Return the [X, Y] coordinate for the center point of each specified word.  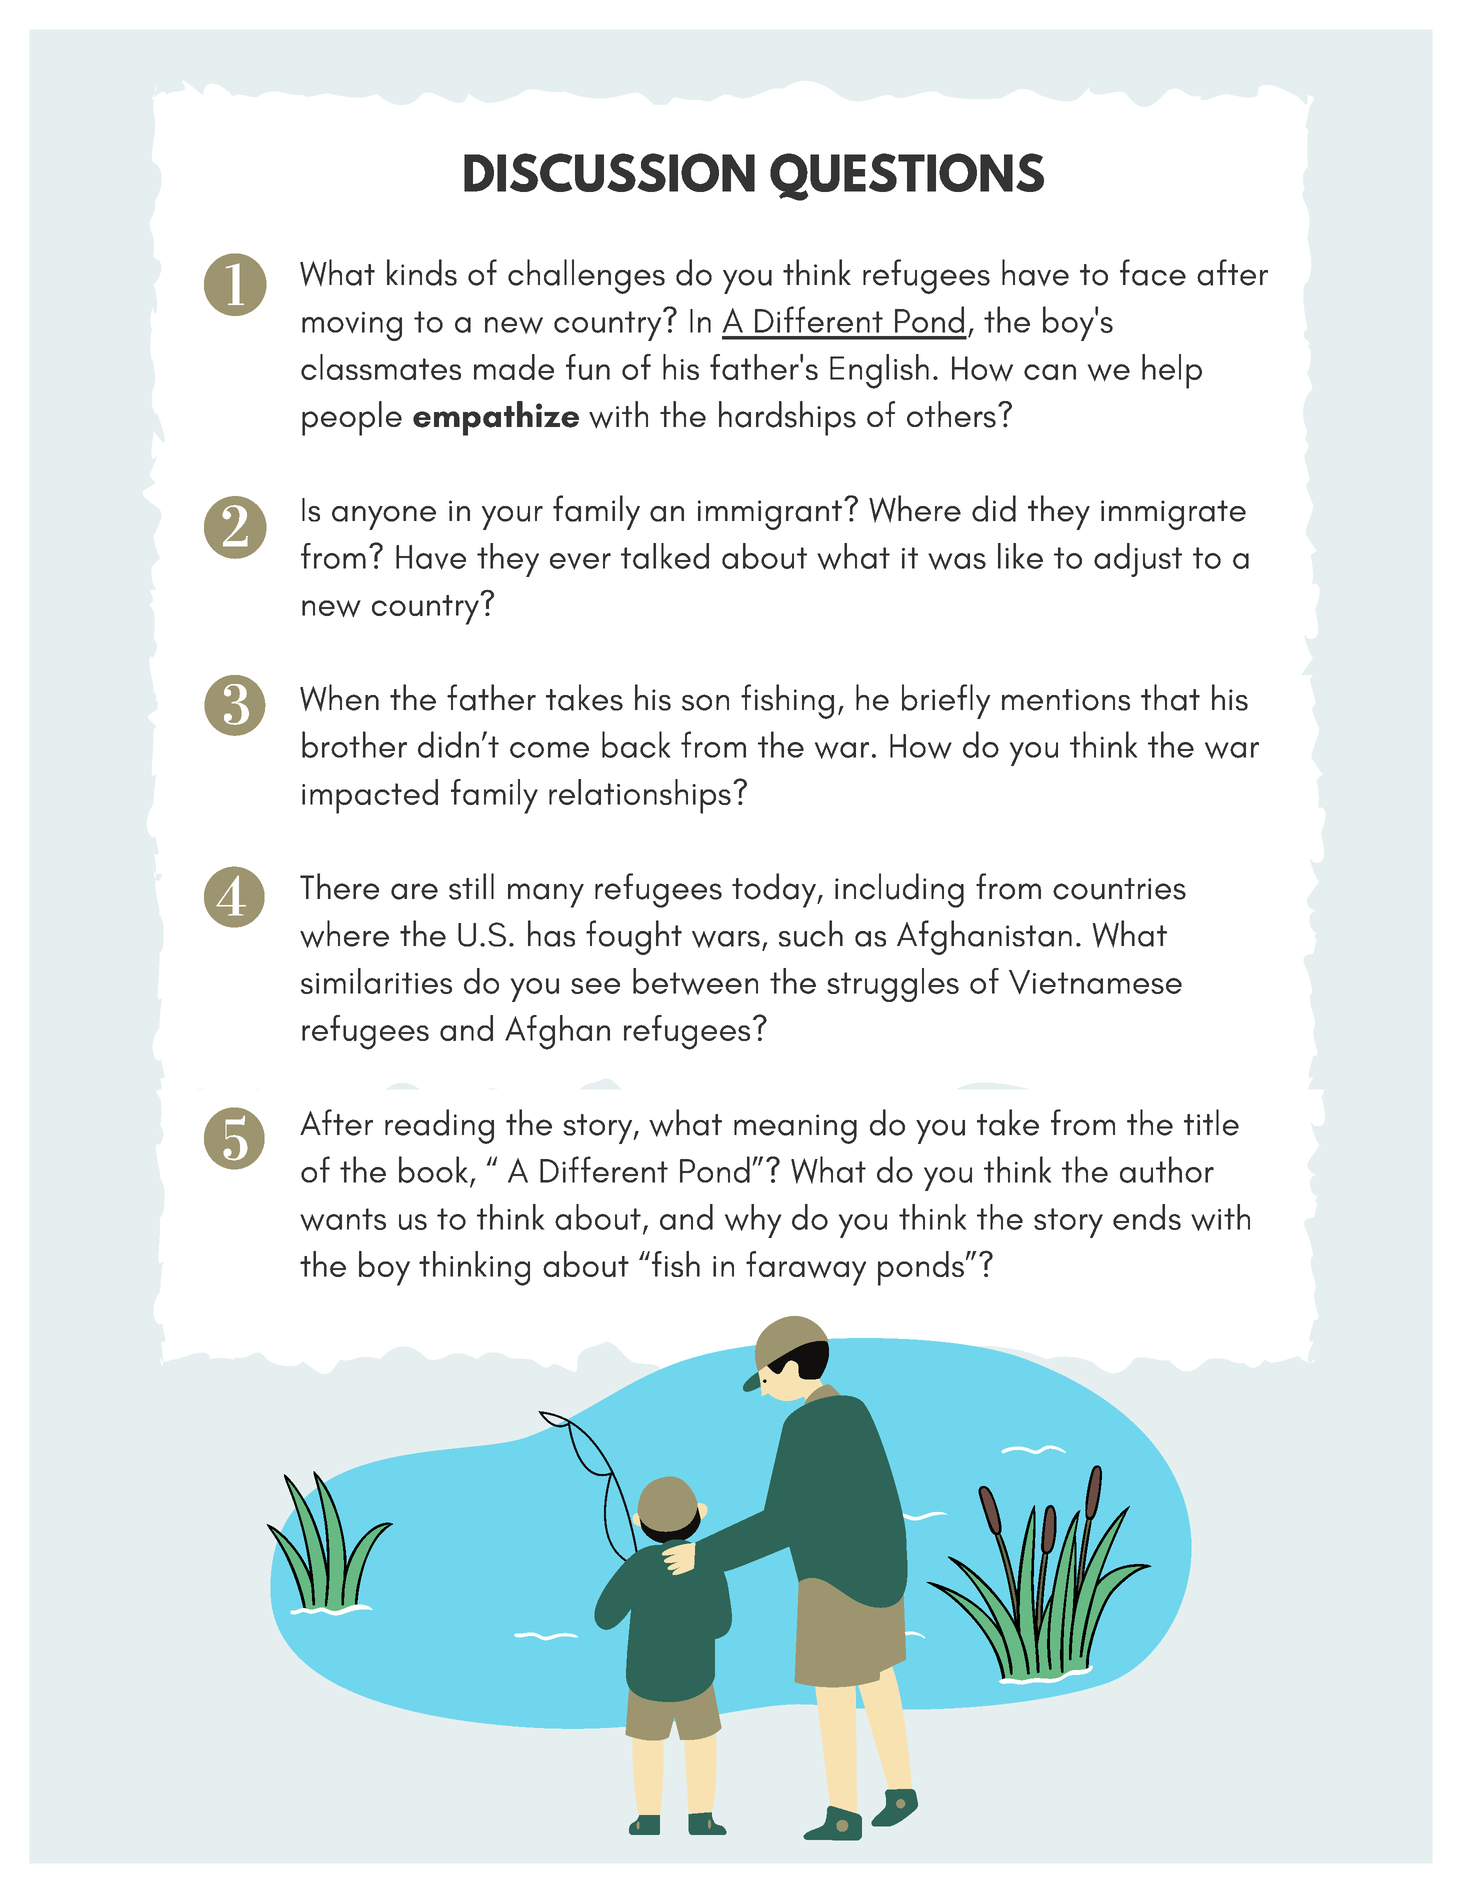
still [471, 886]
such [811, 933]
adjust [1138, 560]
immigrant [770, 515]
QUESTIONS [907, 177]
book [435, 1170]
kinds [422, 272]
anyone [384, 518]
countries [1119, 889]
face [1153, 272]
